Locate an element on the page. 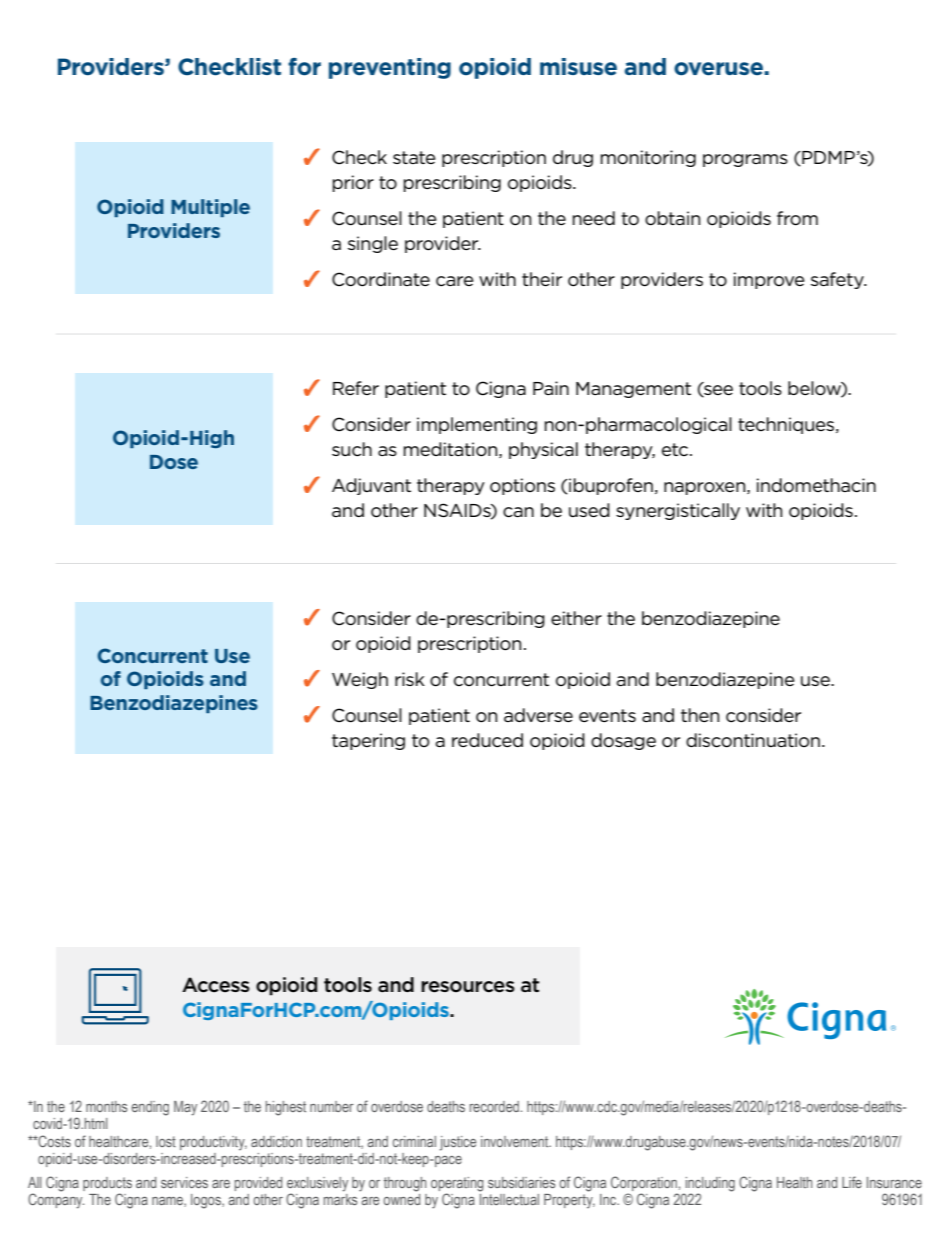 This document has width=952, height=1233. risk is located at coordinates (410, 679).
